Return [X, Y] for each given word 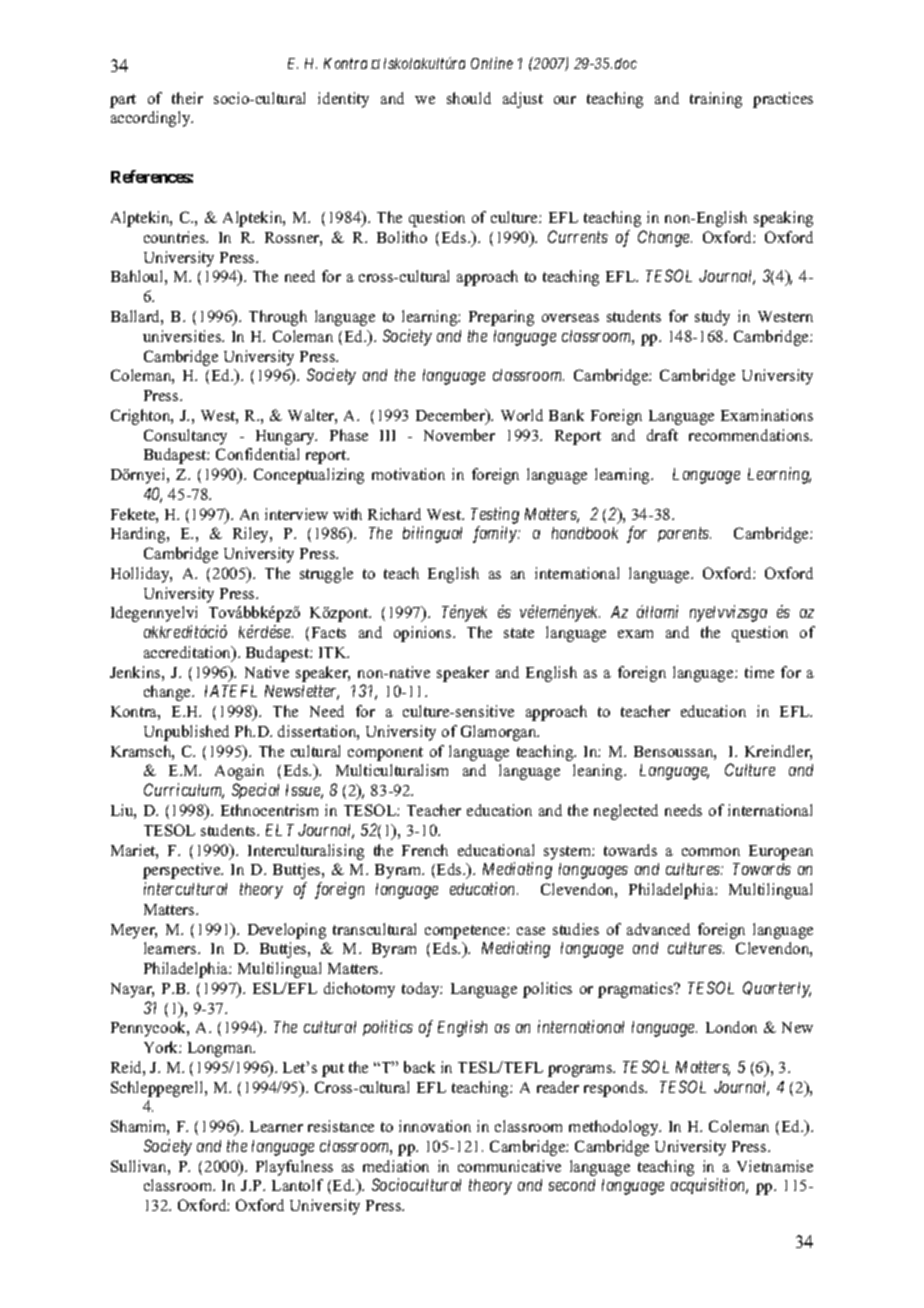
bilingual [432, 534]
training [716, 100]
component [385, 754]
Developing [287, 931]
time [759, 672]
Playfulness [294, 1168]
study [712, 318]
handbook [585, 533]
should [469, 98]
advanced [658, 929]
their [187, 98]
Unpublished [186, 733]
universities [183, 336]
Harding [139, 535]
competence [466, 932]
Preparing [501, 318]
